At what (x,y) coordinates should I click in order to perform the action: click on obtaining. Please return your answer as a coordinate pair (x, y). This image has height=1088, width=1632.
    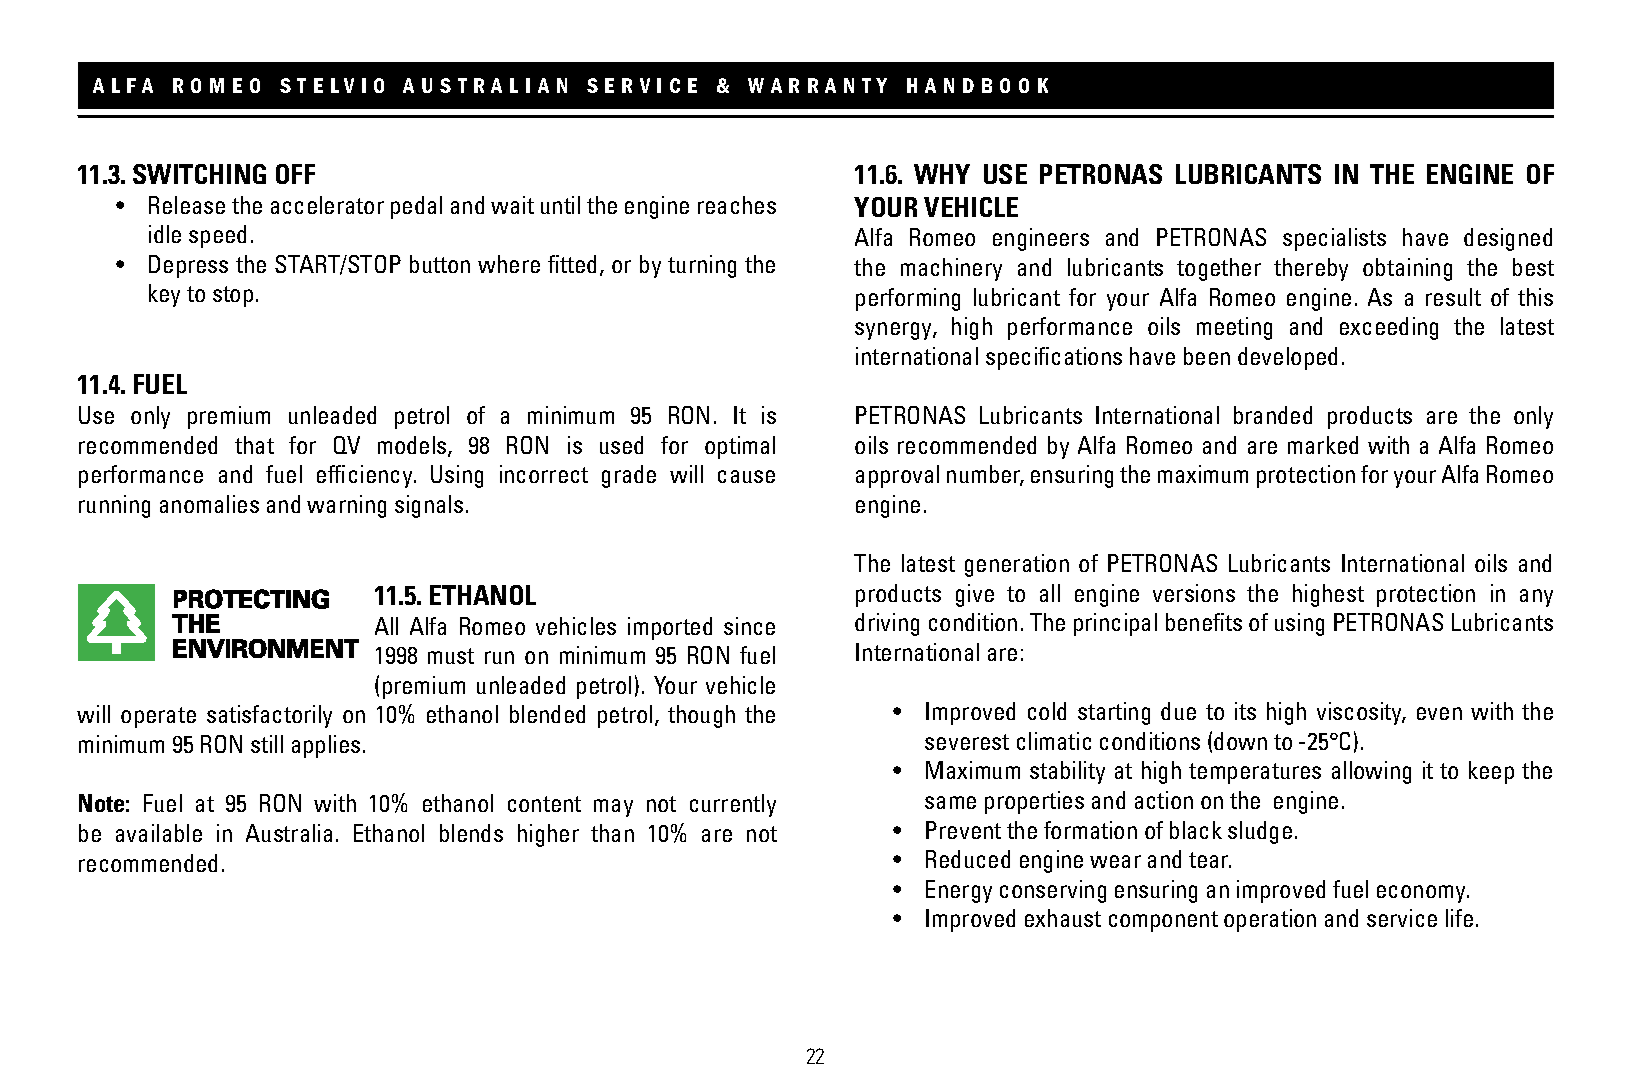
    Looking at the image, I should click on (1407, 269).
